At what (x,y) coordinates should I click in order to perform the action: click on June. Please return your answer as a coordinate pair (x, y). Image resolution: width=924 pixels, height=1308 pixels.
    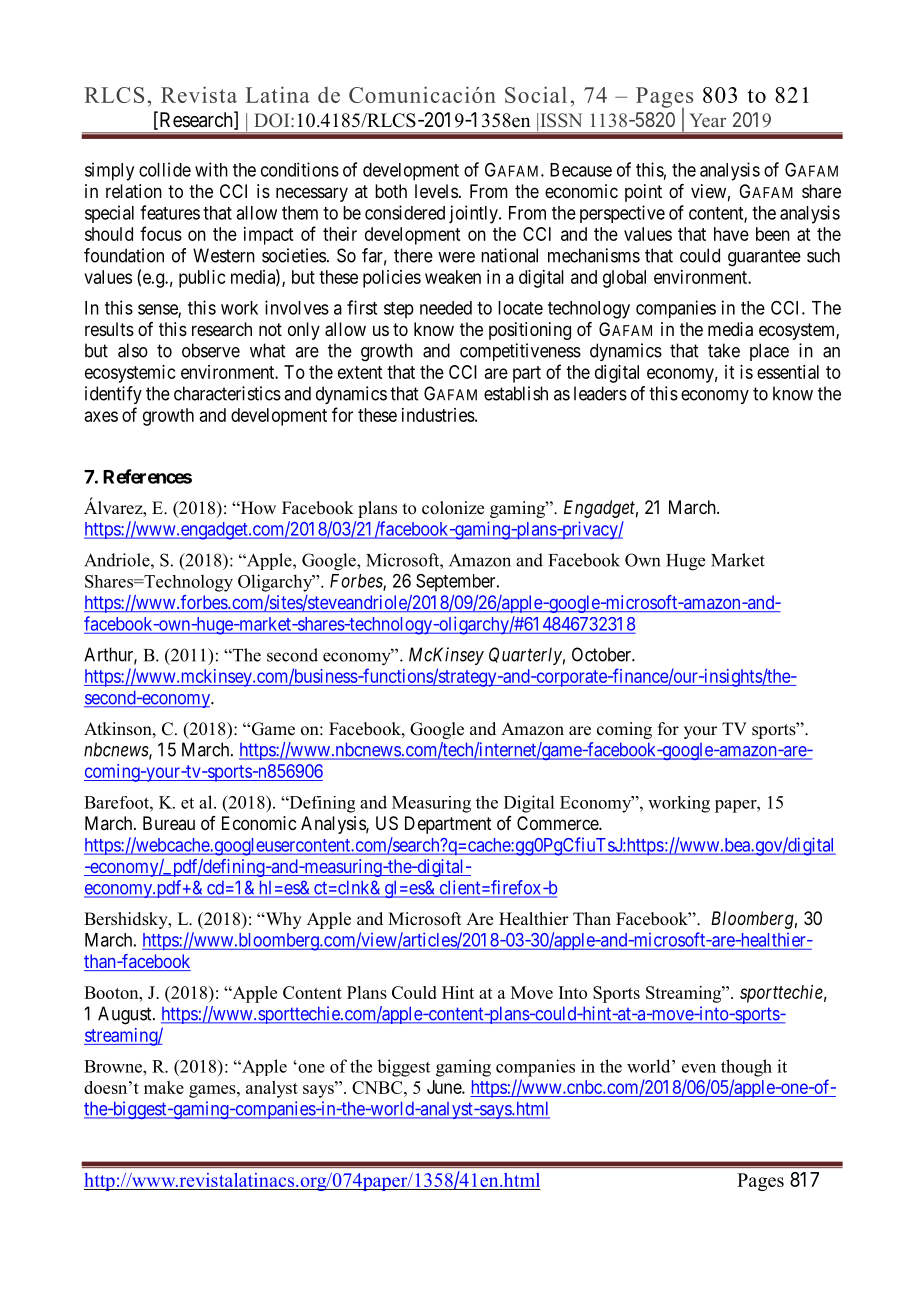
    Looking at the image, I should click on (445, 1087).
